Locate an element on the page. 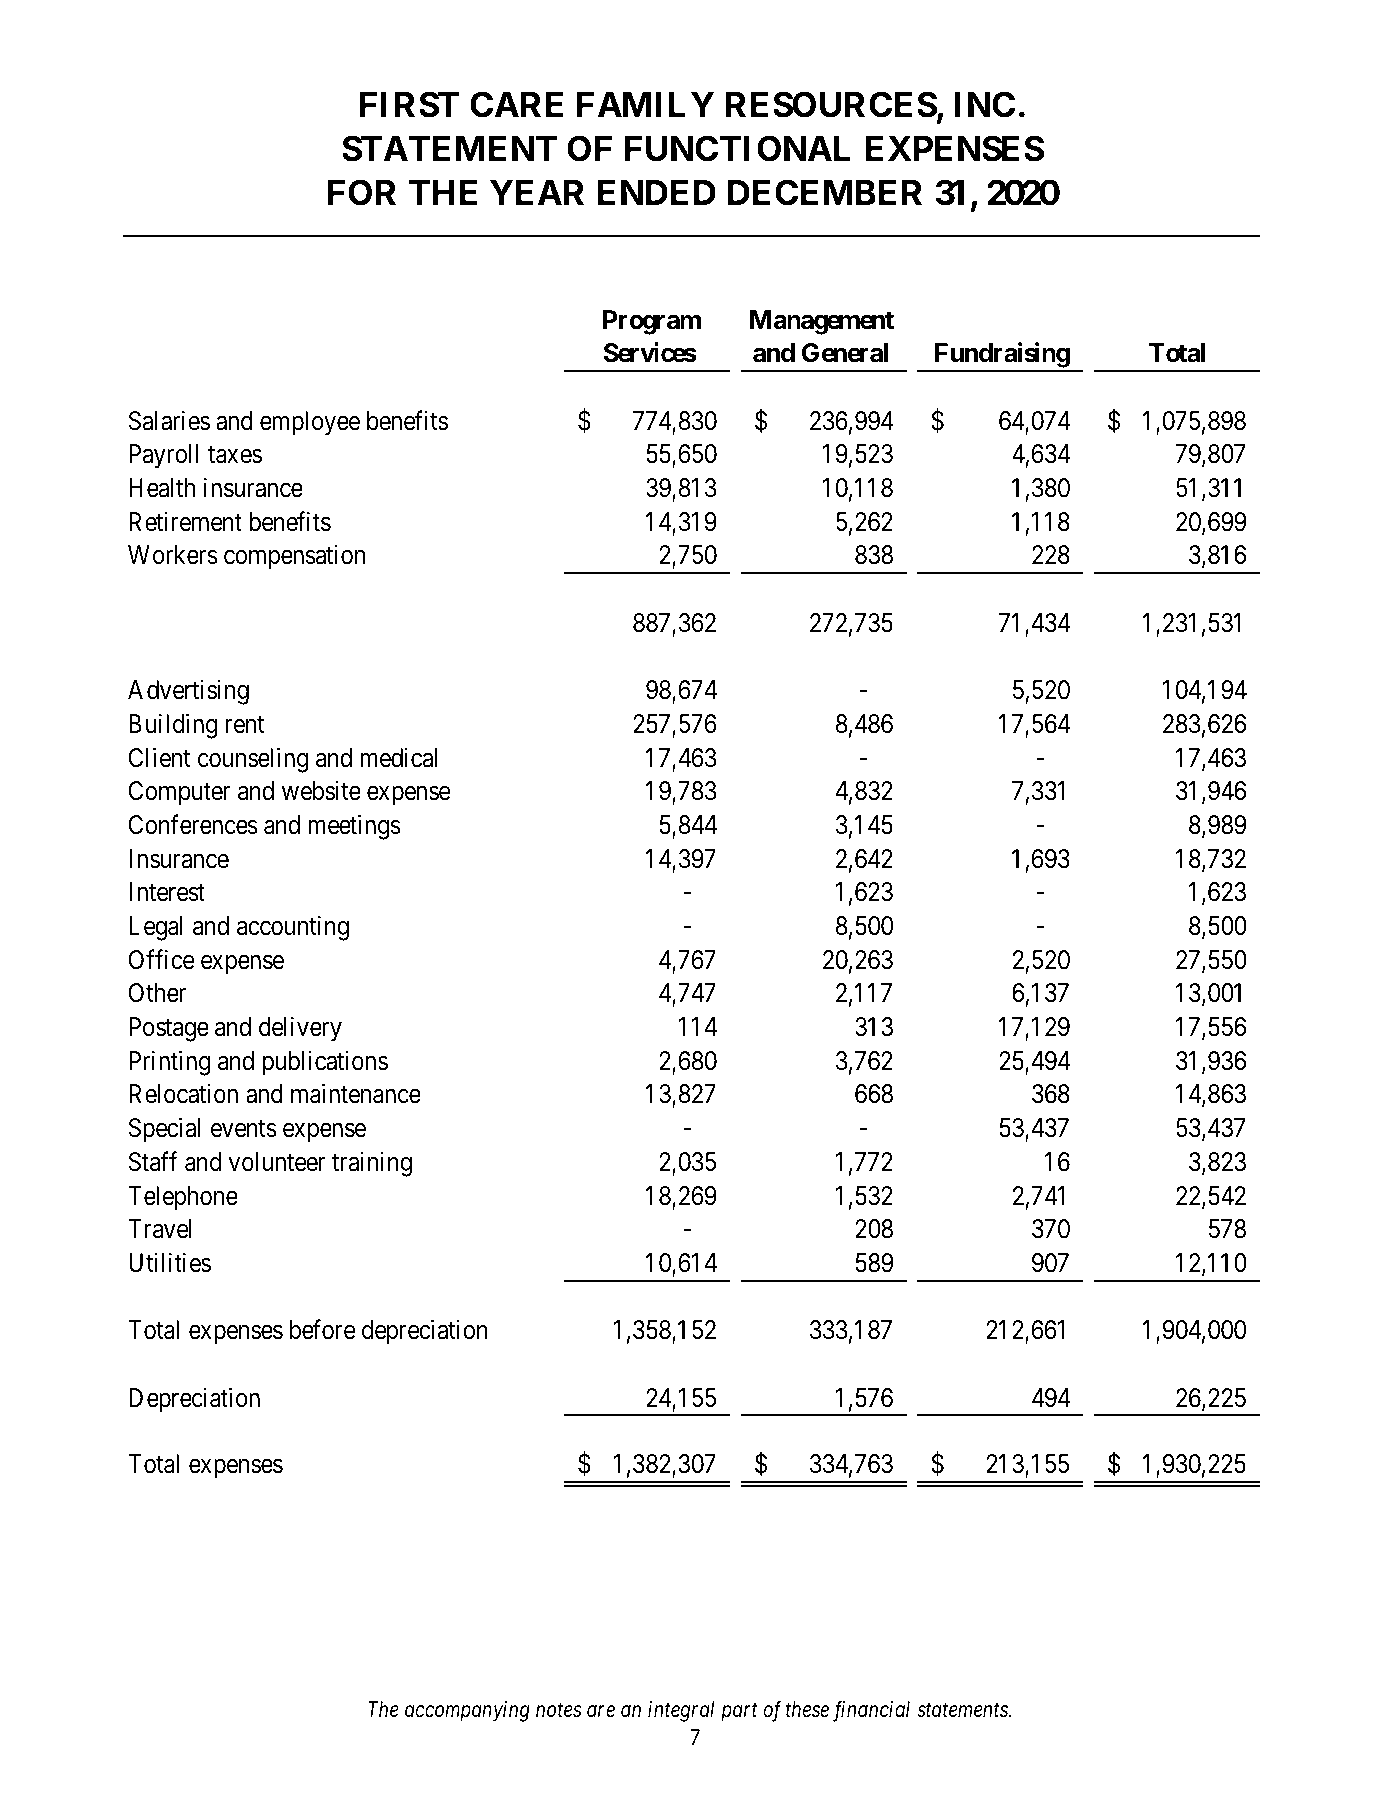  meetings is located at coordinates (354, 827).
